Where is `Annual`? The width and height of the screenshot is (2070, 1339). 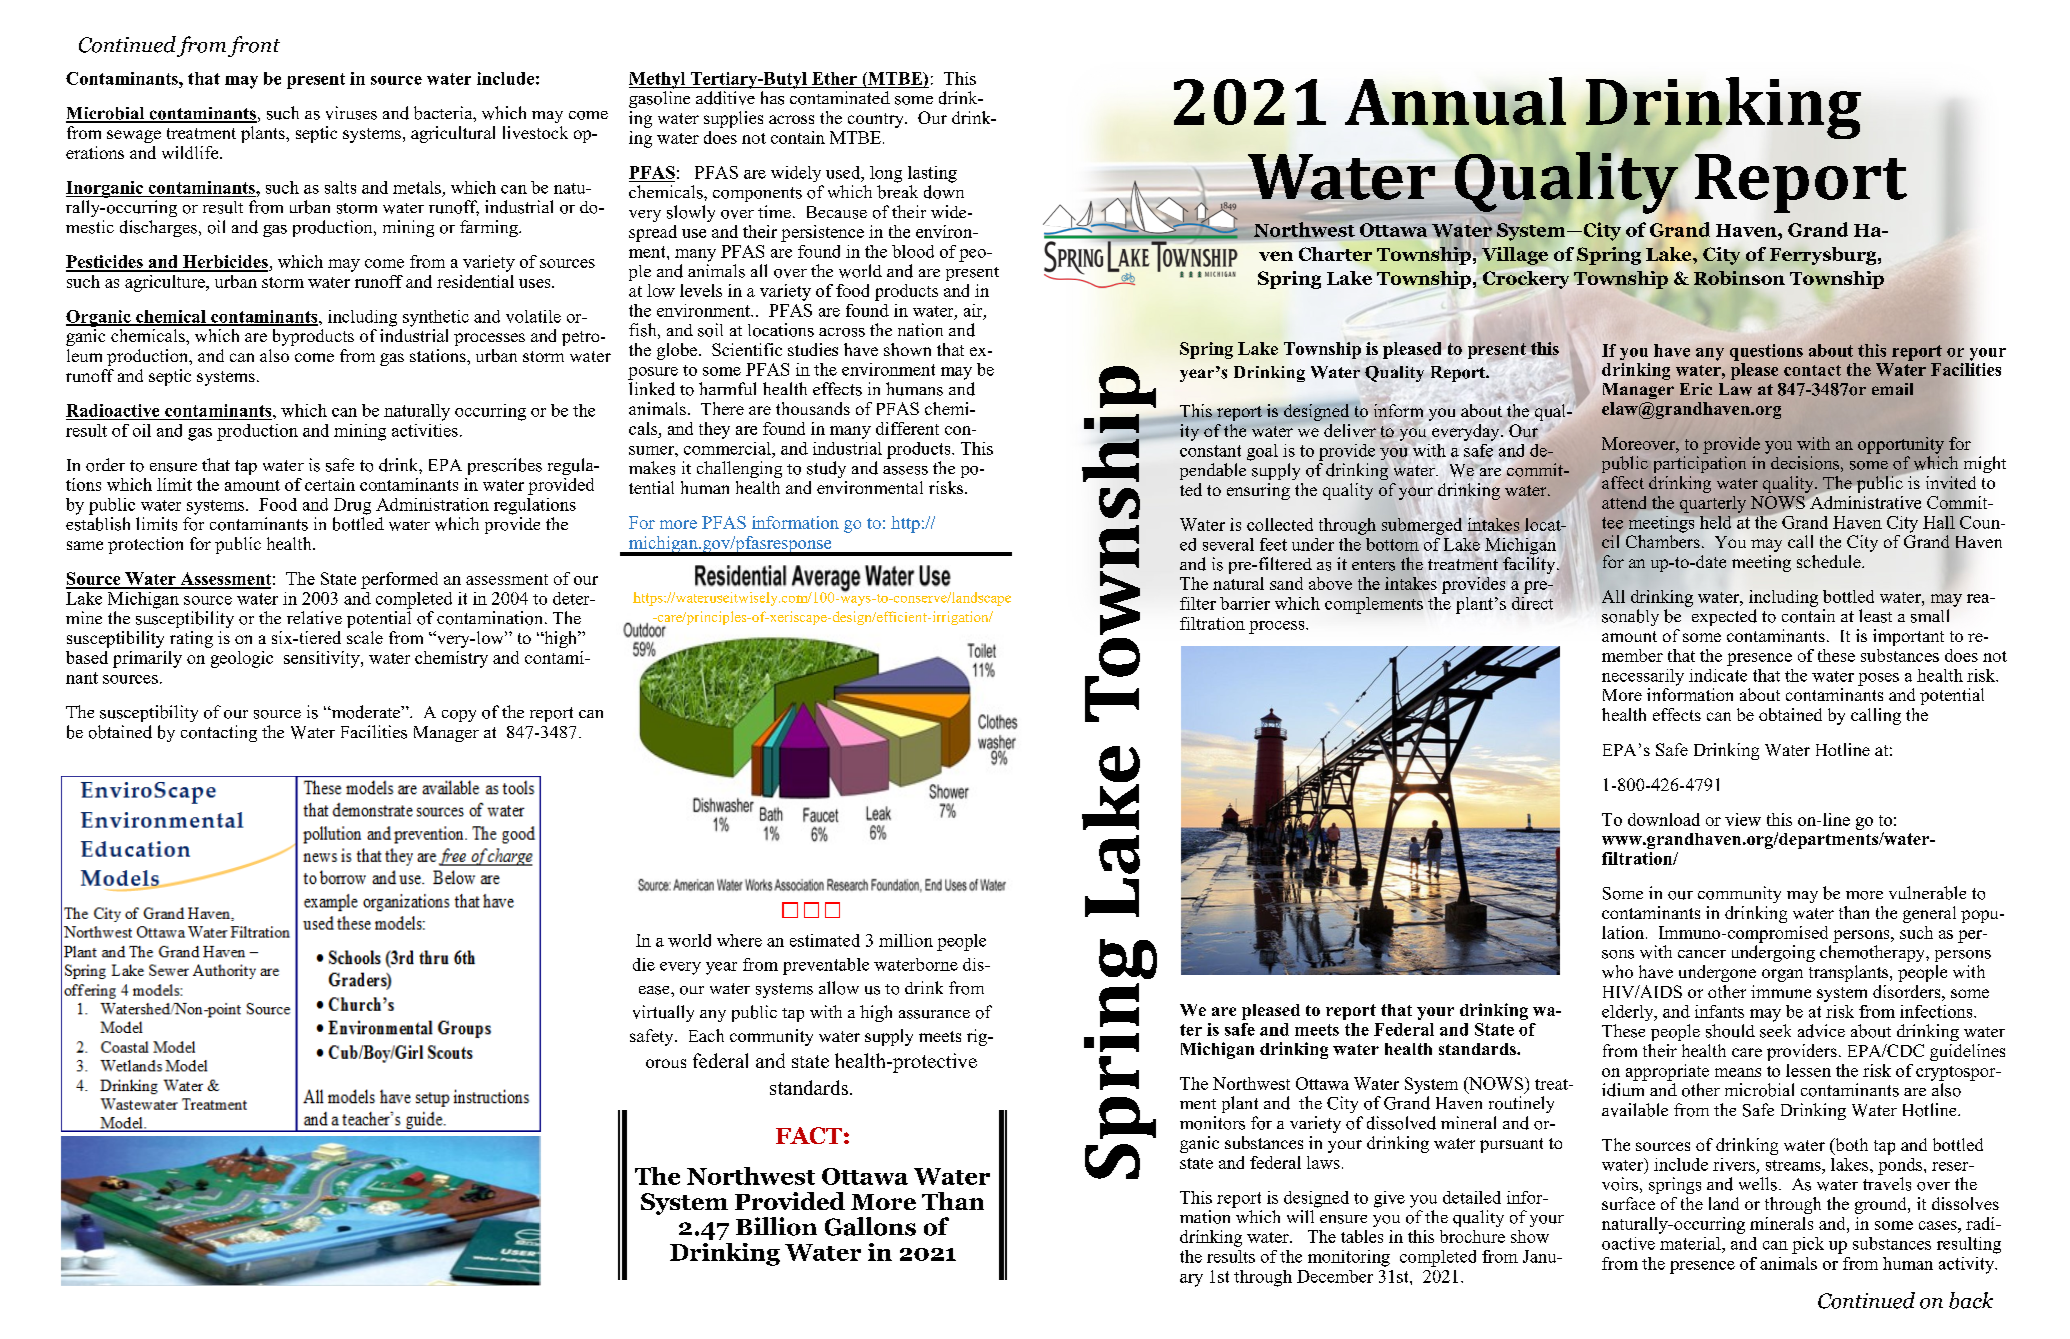
Annual is located at coordinates (1455, 102).
